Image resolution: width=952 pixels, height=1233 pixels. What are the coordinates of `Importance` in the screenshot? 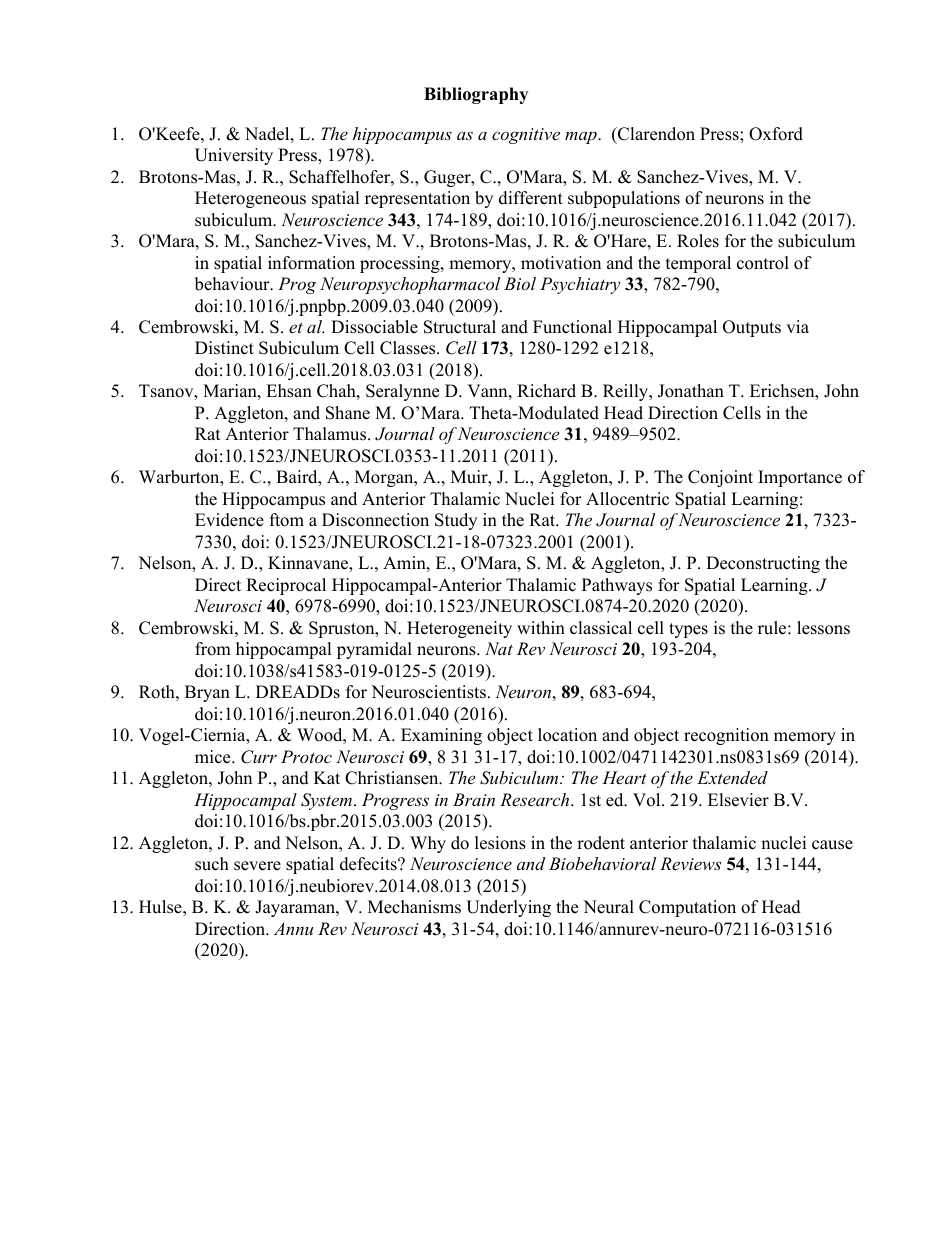 It's located at (800, 478).
